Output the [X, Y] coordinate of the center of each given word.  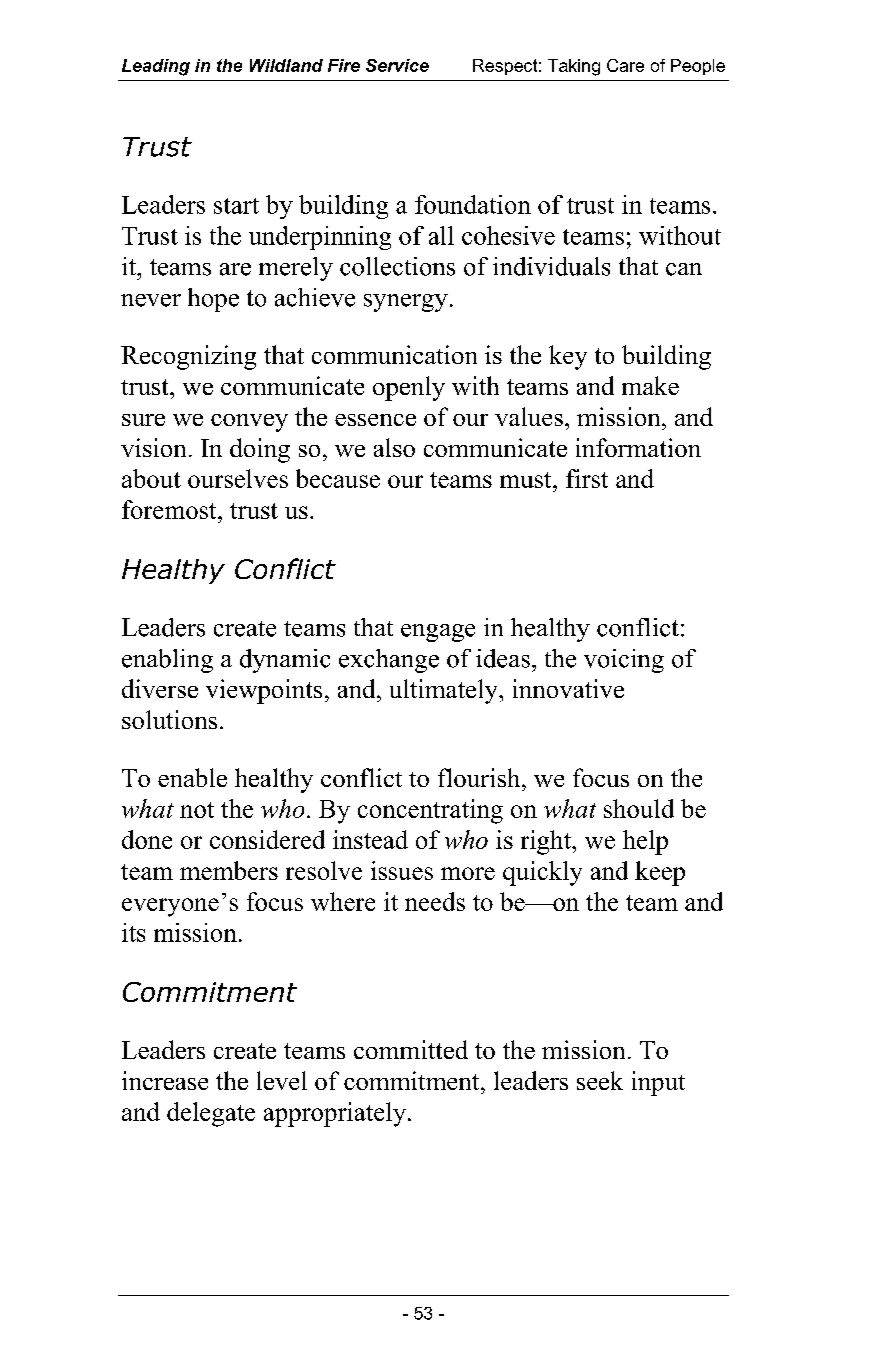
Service [397, 65]
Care [625, 65]
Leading [156, 67]
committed [411, 1049]
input [658, 1083]
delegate [211, 1114]
